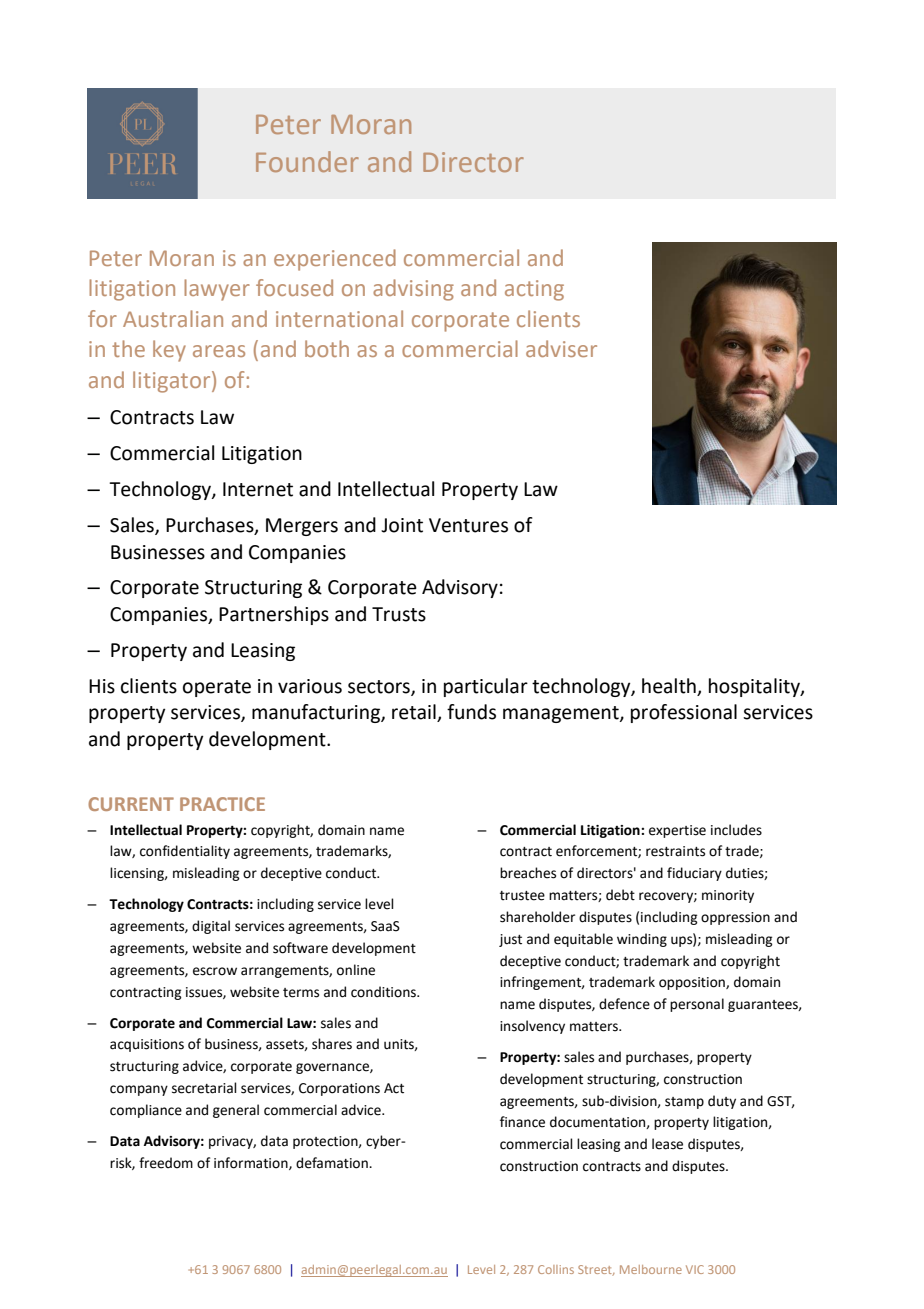 The image size is (924, 1309). I want to click on Partnerships, so click(274, 615).
